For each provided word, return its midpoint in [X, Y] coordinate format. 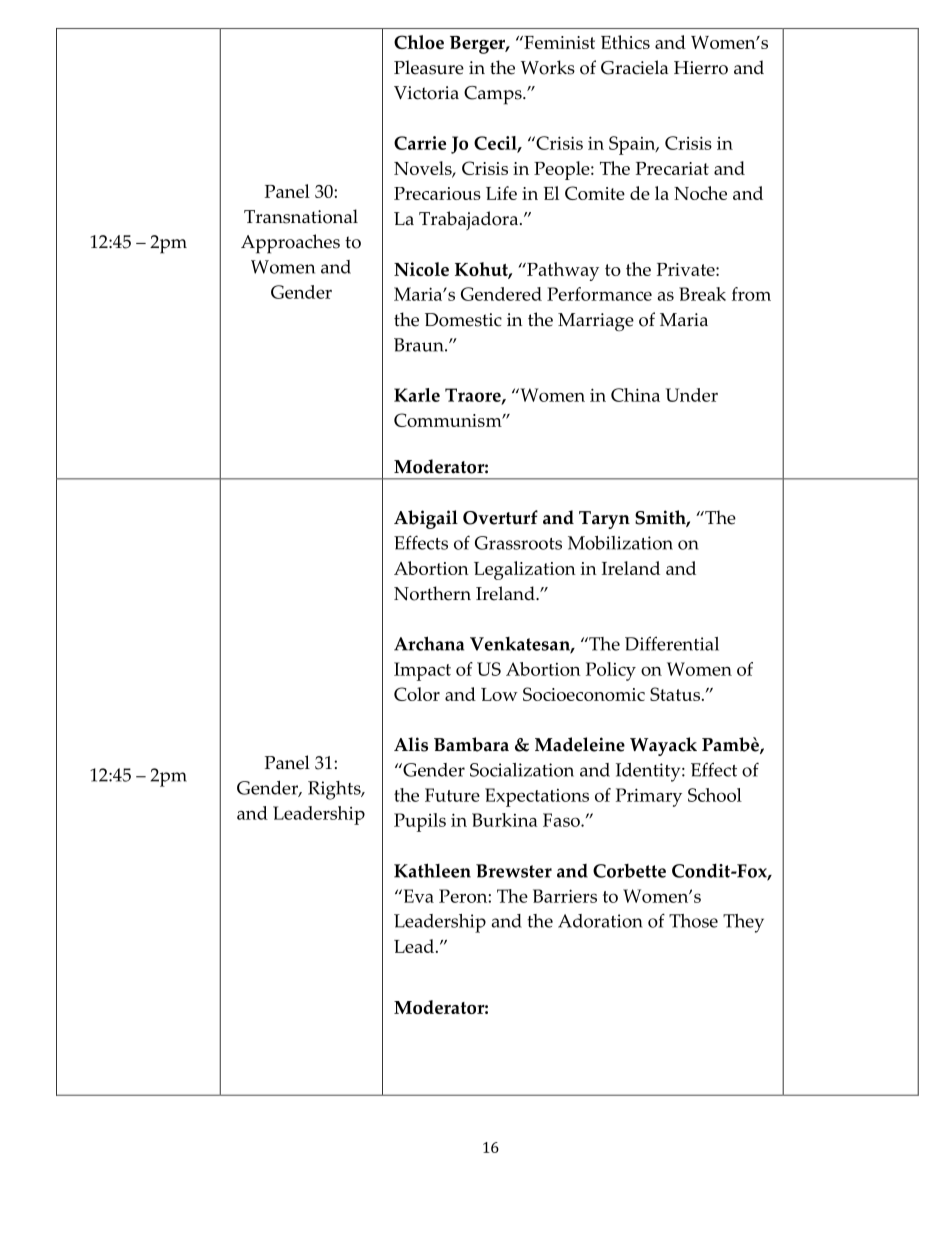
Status [675, 694]
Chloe [419, 42]
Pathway [562, 271]
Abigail [426, 519]
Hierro [701, 68]
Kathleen [432, 870]
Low [499, 694]
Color [417, 694]
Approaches [290, 244]
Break [702, 294]
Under [692, 395]
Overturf [500, 517]
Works [548, 67]
